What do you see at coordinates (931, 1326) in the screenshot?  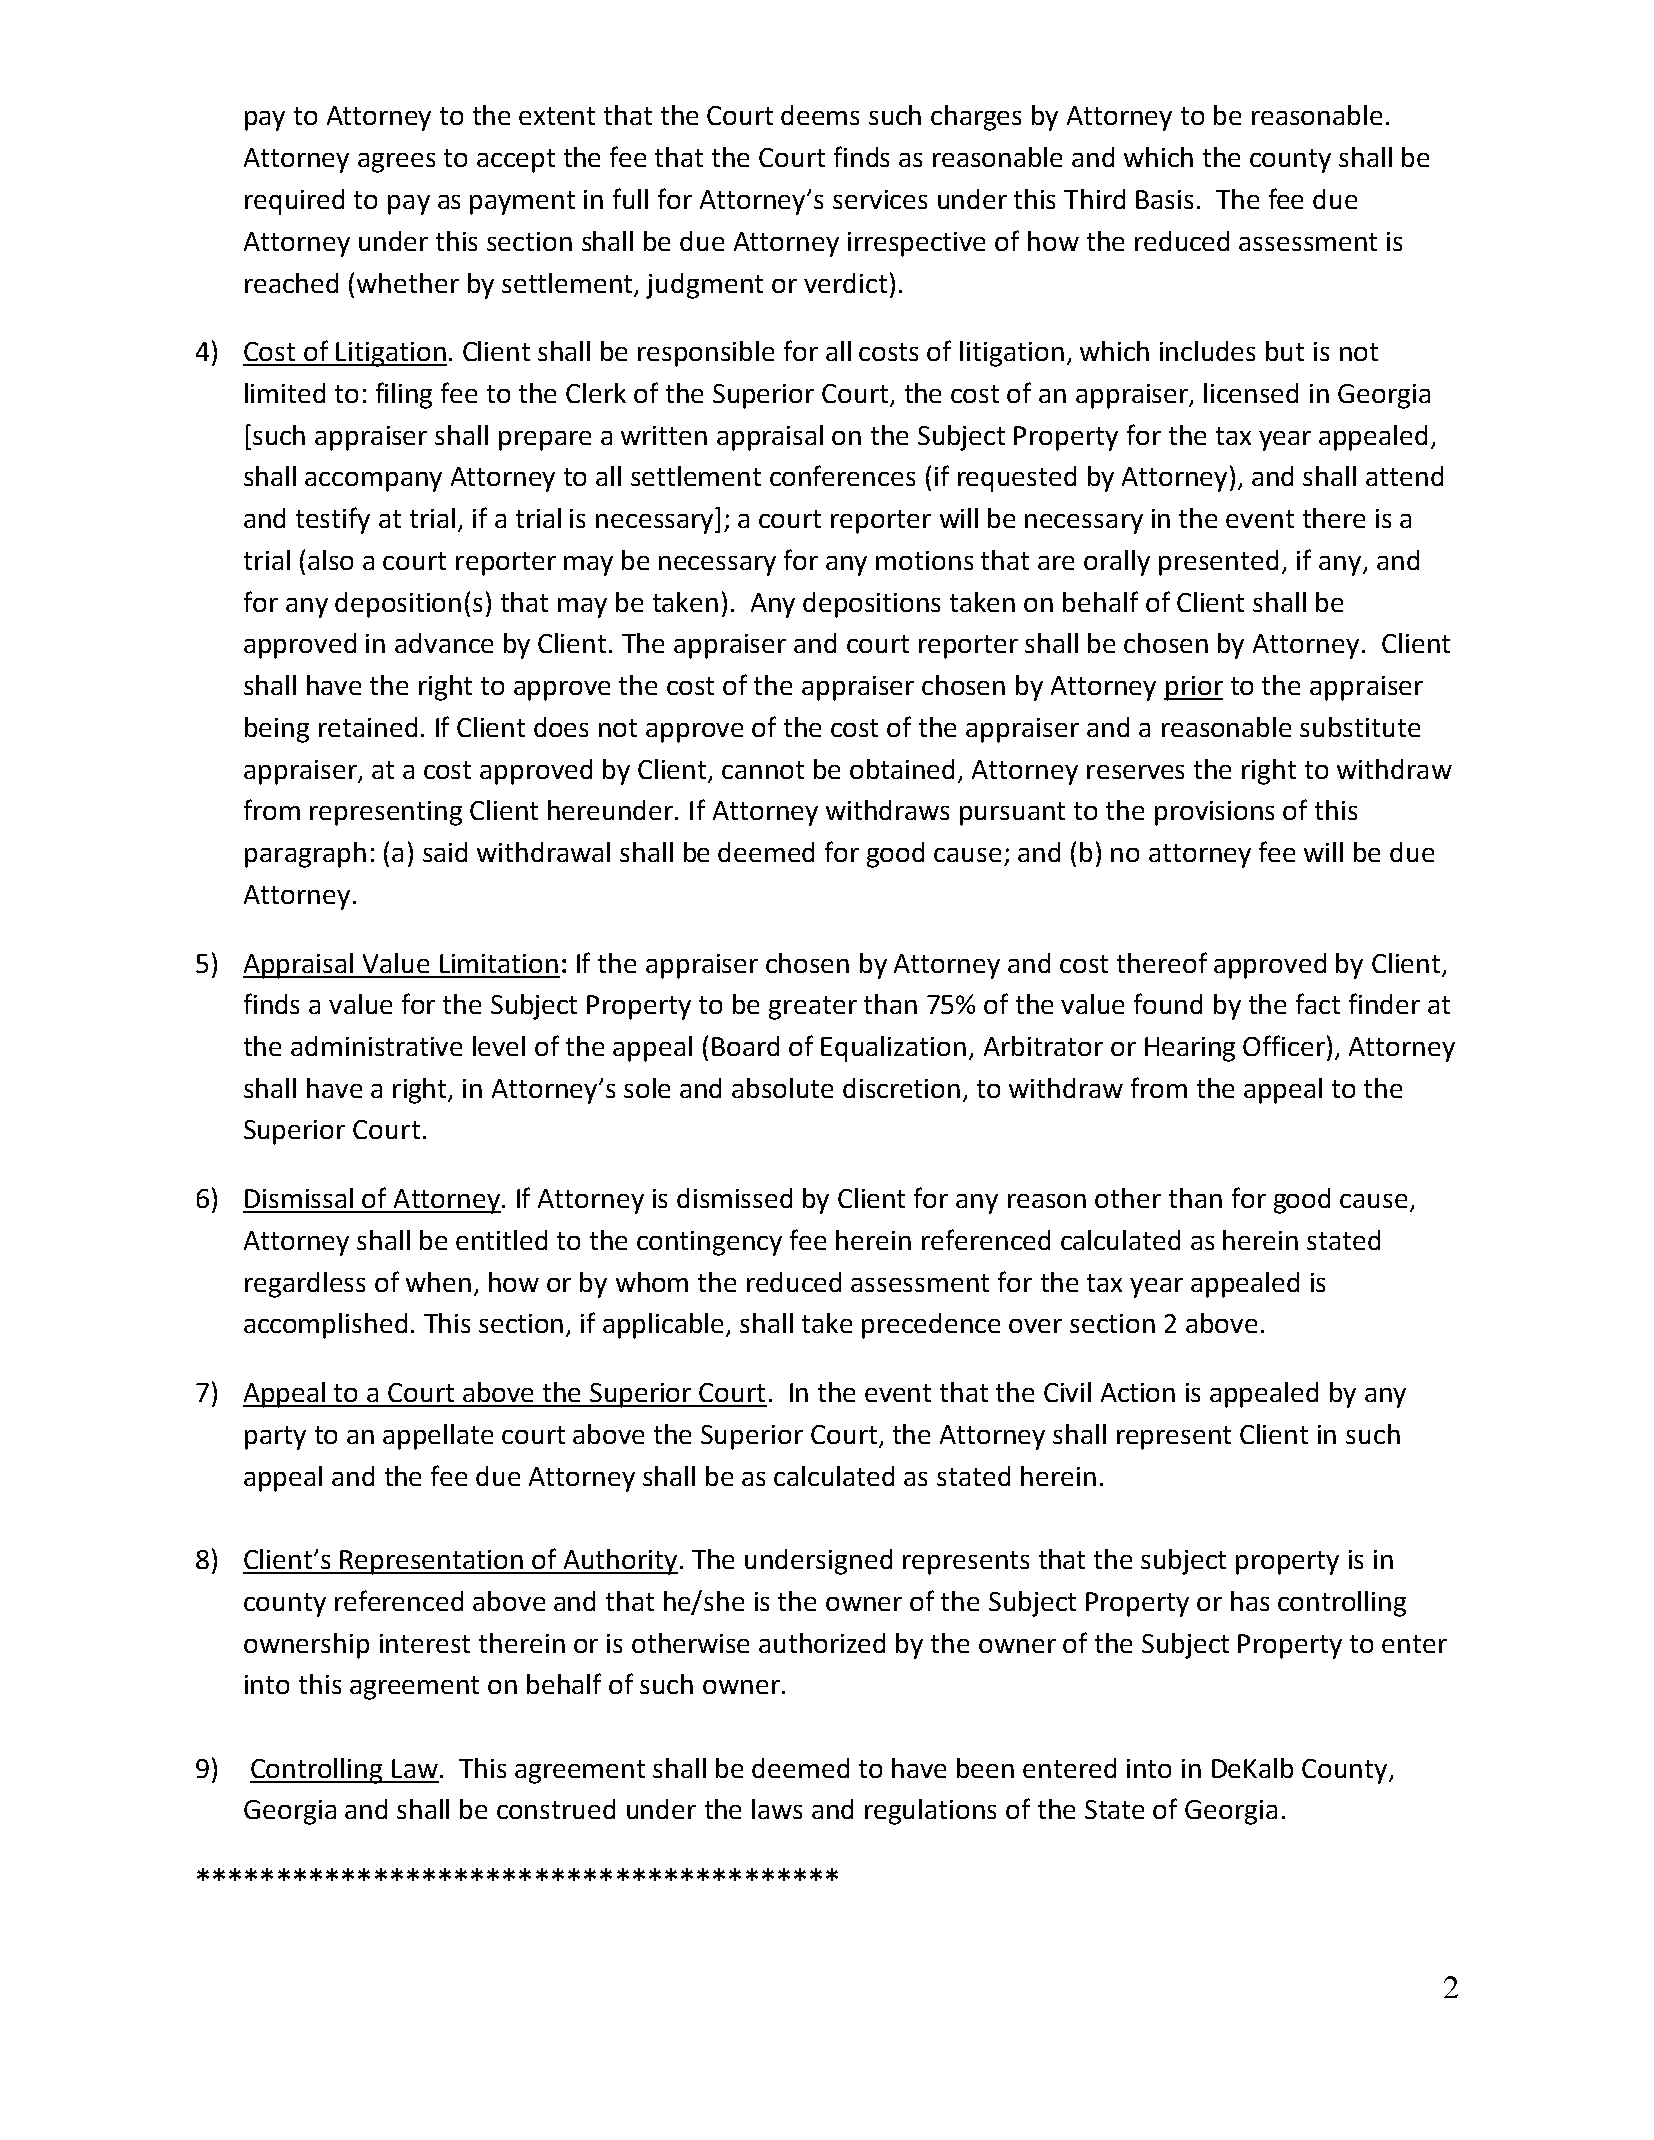 I see `precedence` at bounding box center [931, 1326].
